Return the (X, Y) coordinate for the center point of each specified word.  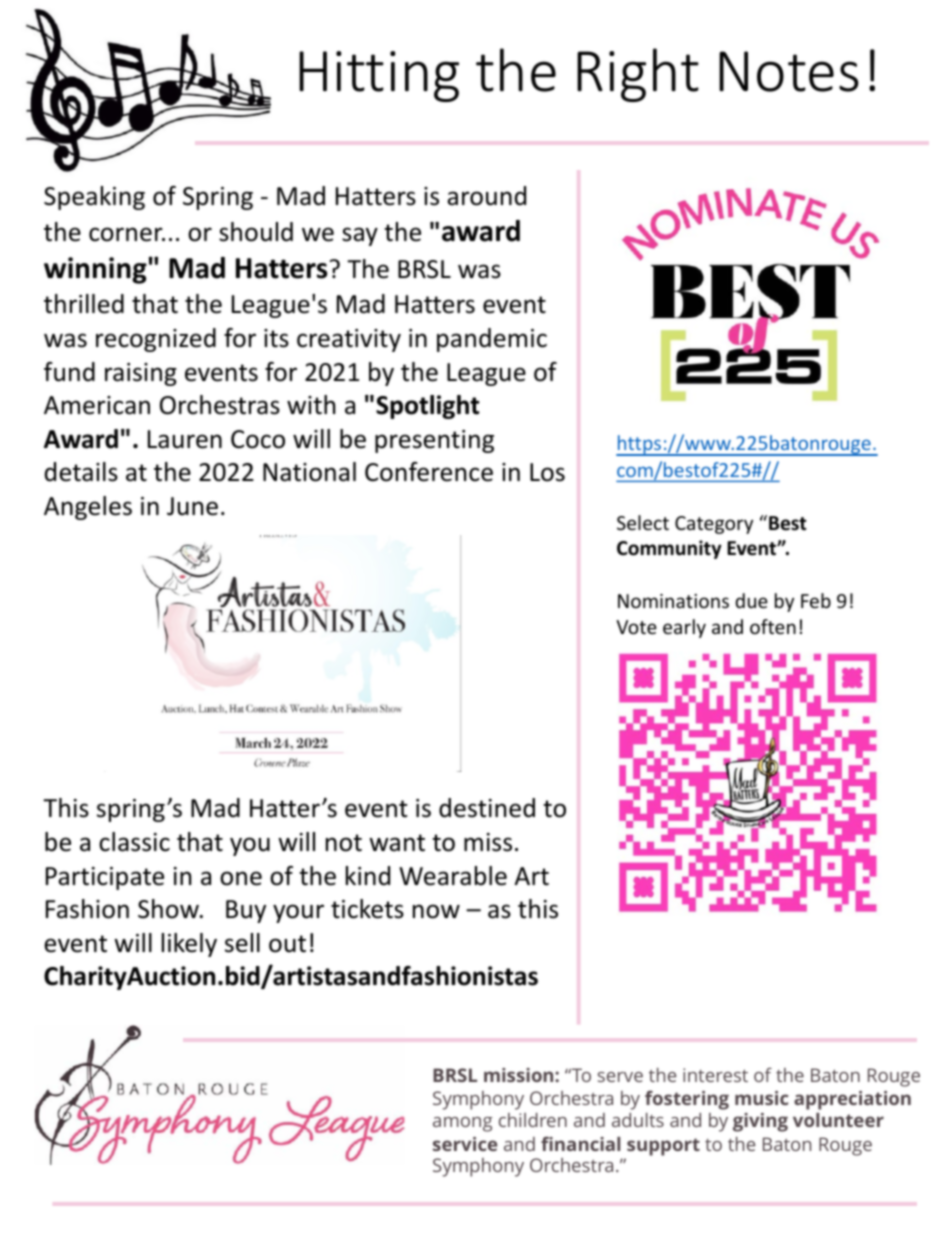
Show (169, 909)
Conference (429, 472)
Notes (788, 71)
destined (487, 808)
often (773, 626)
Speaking (94, 198)
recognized (156, 340)
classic (134, 842)
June (192, 506)
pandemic (492, 340)
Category (714, 525)
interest (715, 1075)
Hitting (379, 76)
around (486, 196)
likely (189, 945)
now (436, 911)
